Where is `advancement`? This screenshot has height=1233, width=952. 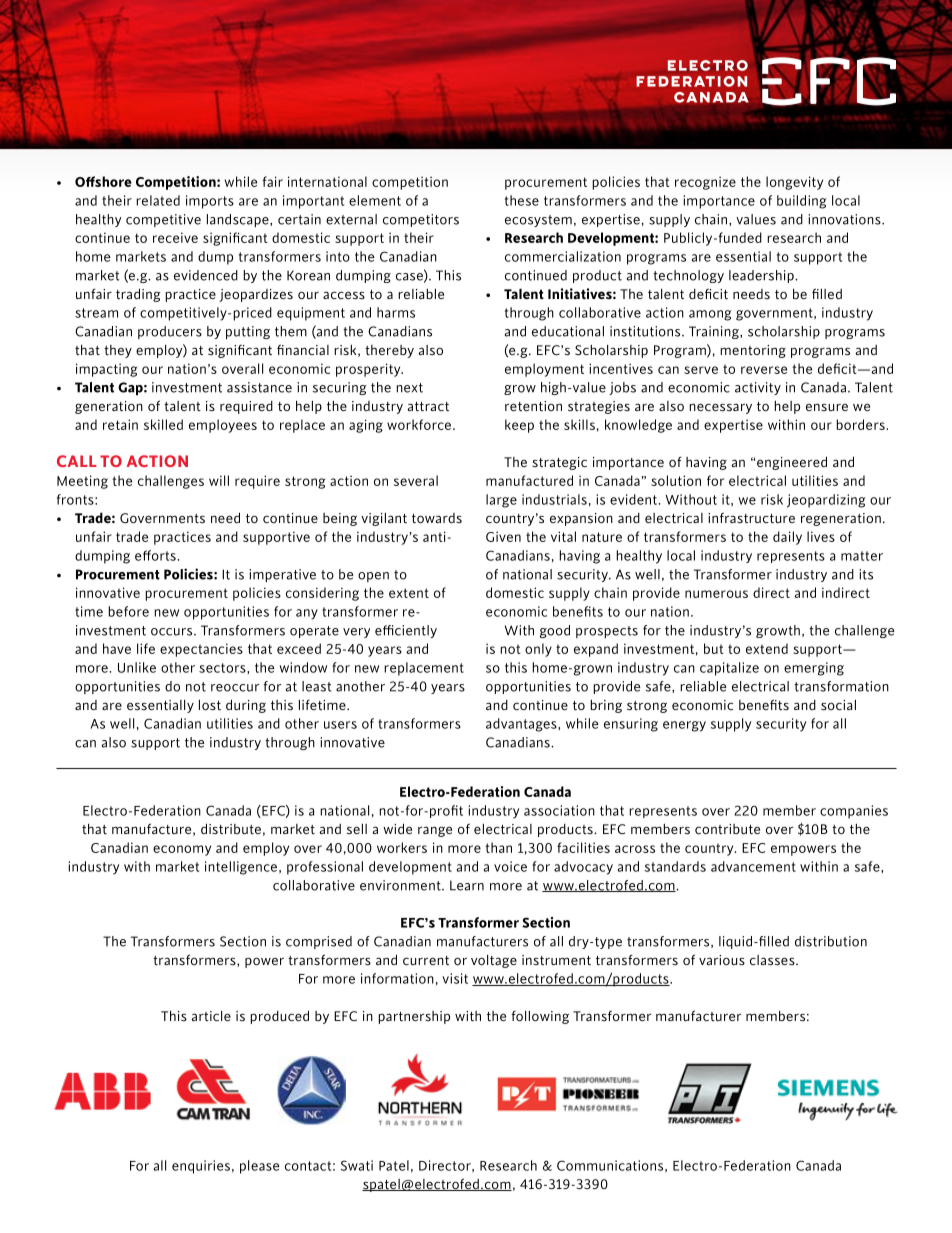 advancement is located at coordinates (753, 866).
